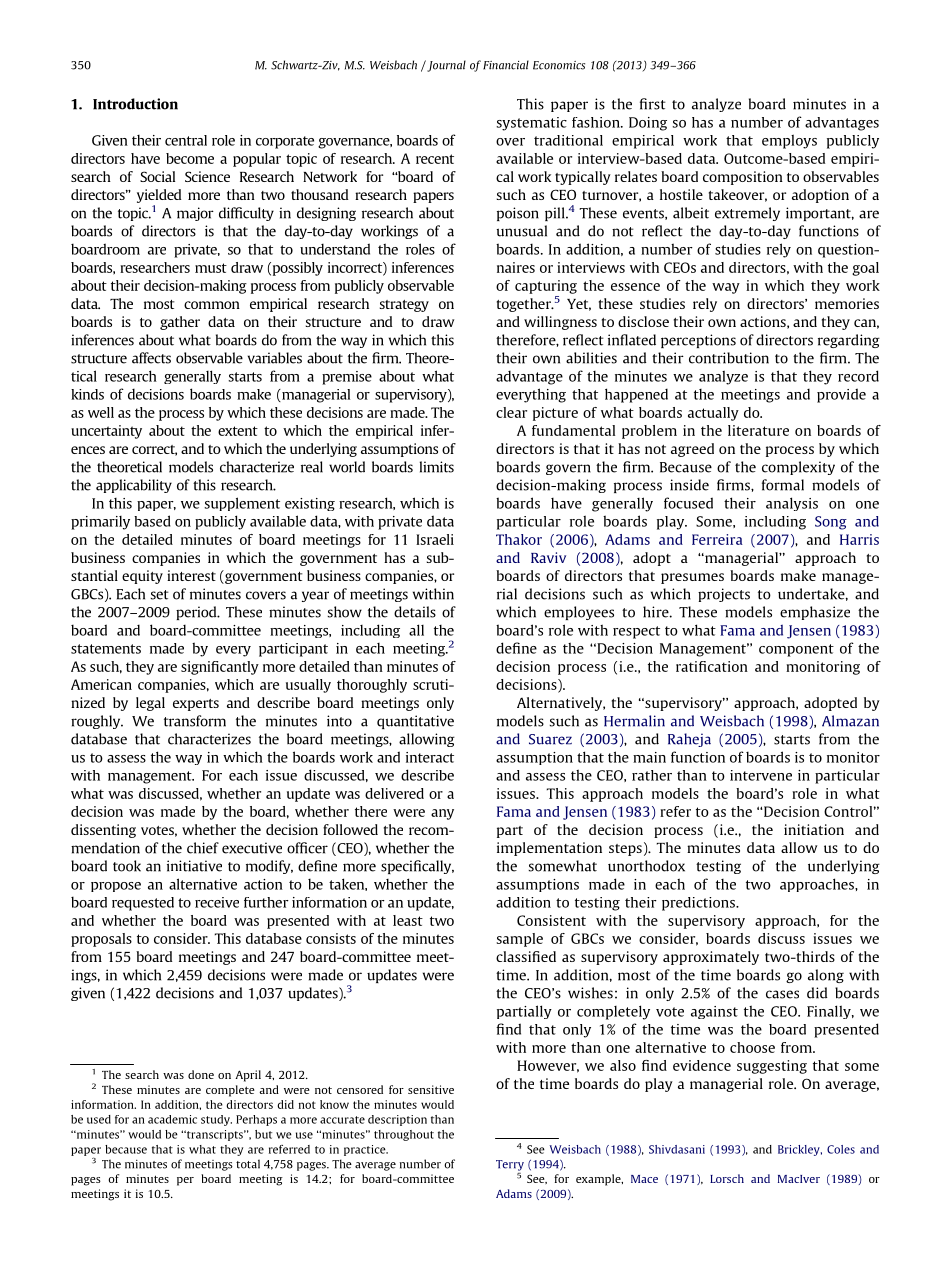 This screenshot has height=1288, width=944. I want to click on Journal, so click(445, 66).
